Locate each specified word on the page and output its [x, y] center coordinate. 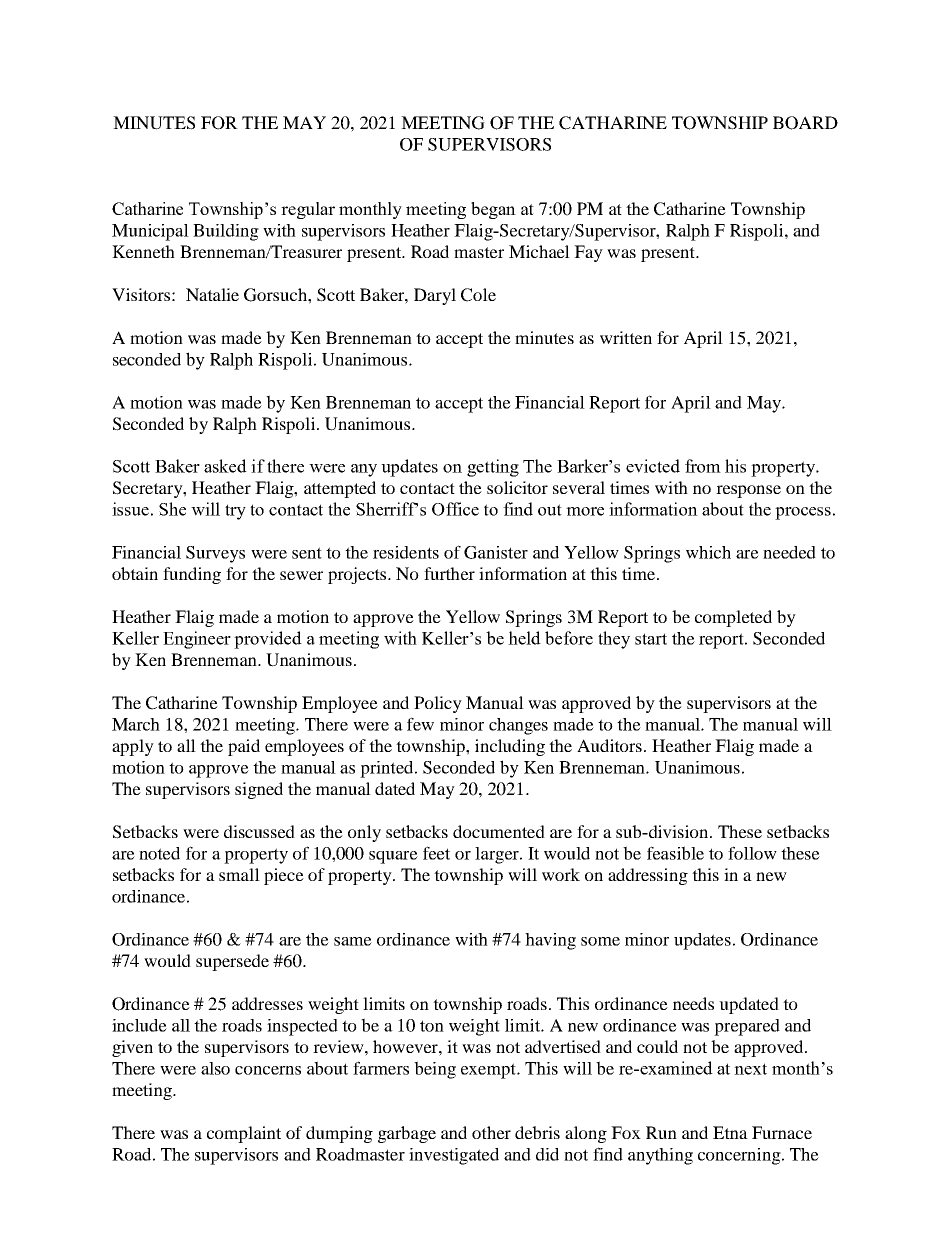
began [493, 210]
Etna [730, 1132]
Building [226, 232]
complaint [244, 1134]
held [524, 638]
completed [733, 618]
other [491, 1132]
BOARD [805, 123]
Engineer [197, 640]
